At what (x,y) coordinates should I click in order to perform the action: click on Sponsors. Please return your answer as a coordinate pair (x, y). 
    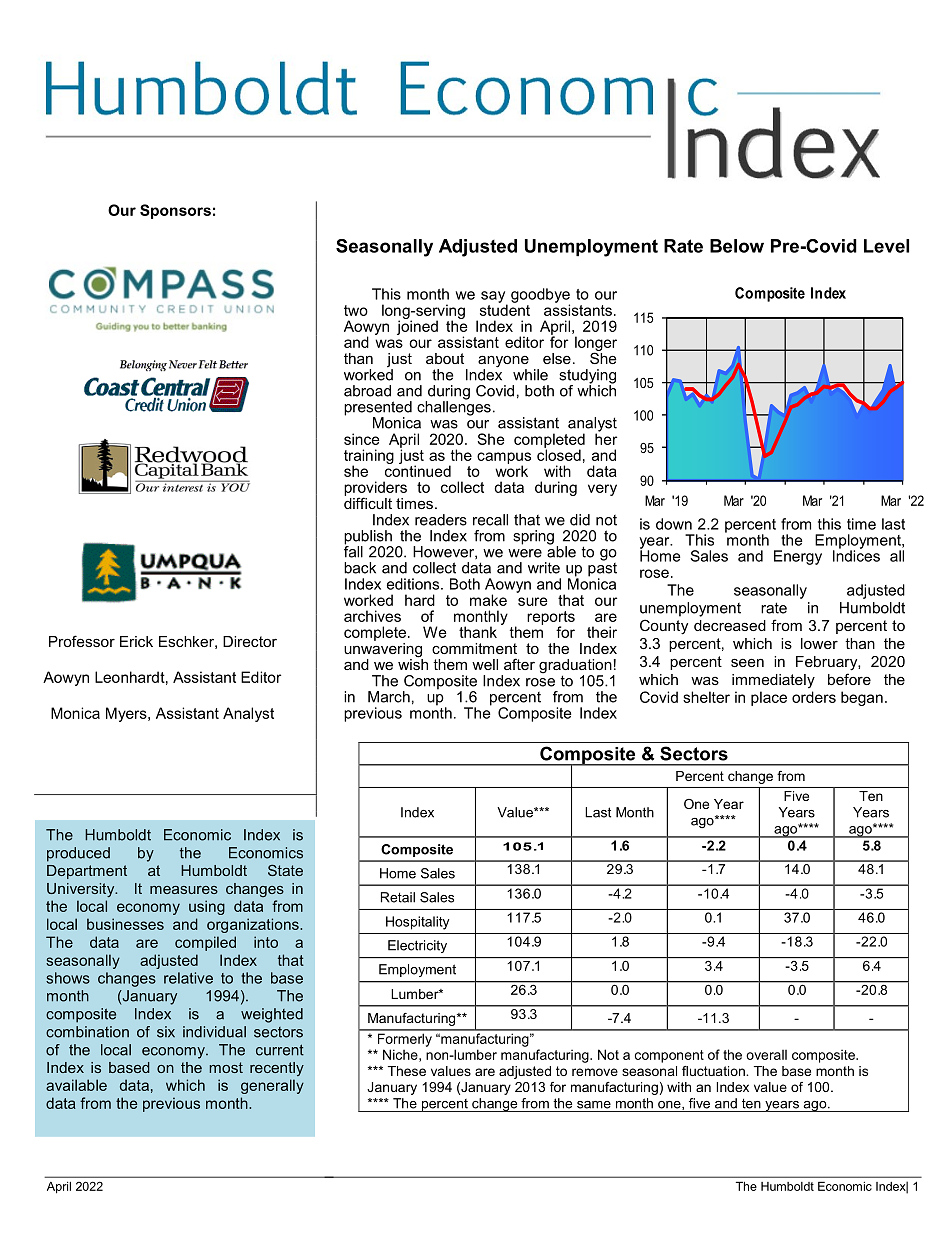
    Looking at the image, I should click on (175, 211).
